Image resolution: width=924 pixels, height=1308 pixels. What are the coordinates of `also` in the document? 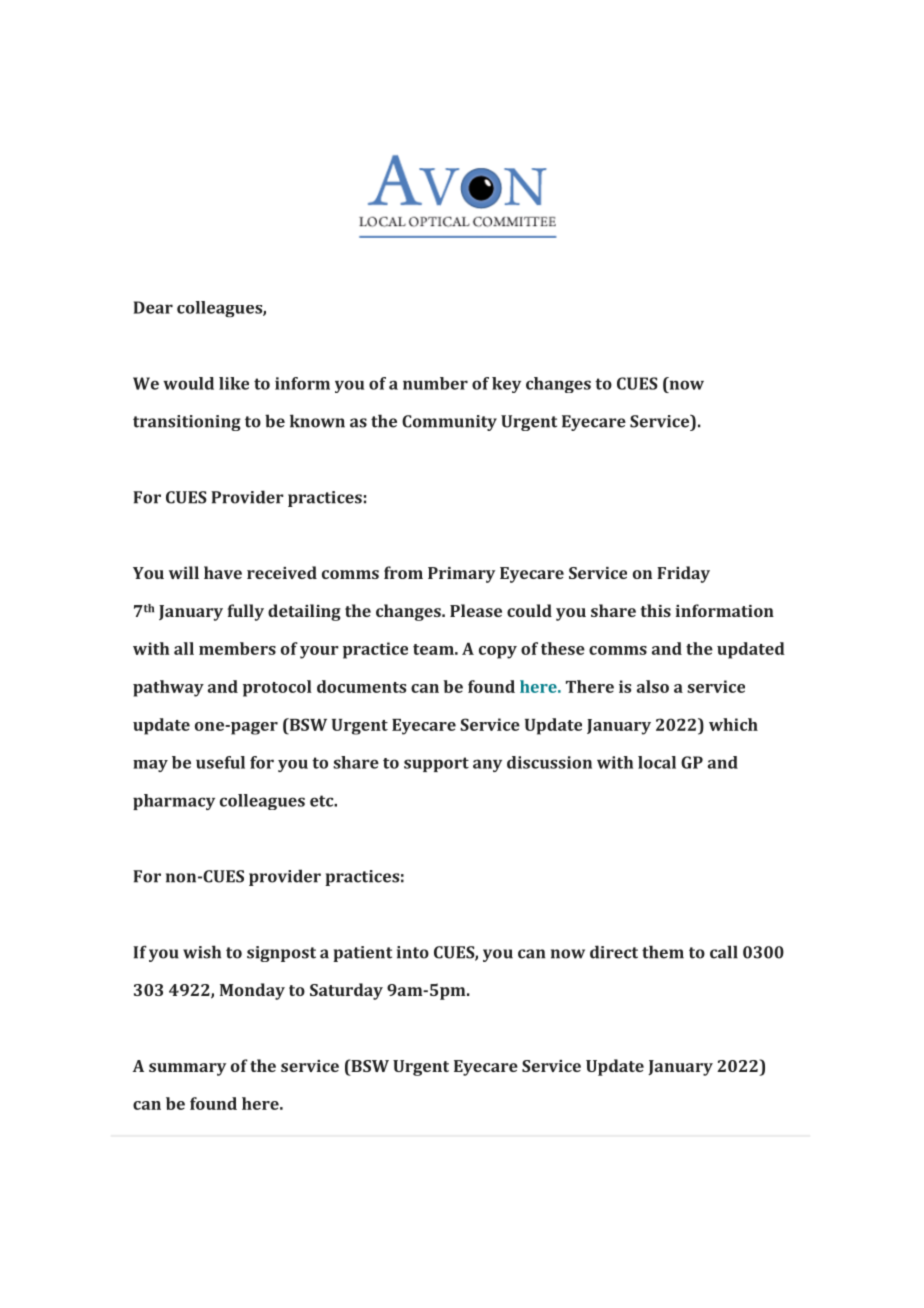 It's located at (653, 686).
